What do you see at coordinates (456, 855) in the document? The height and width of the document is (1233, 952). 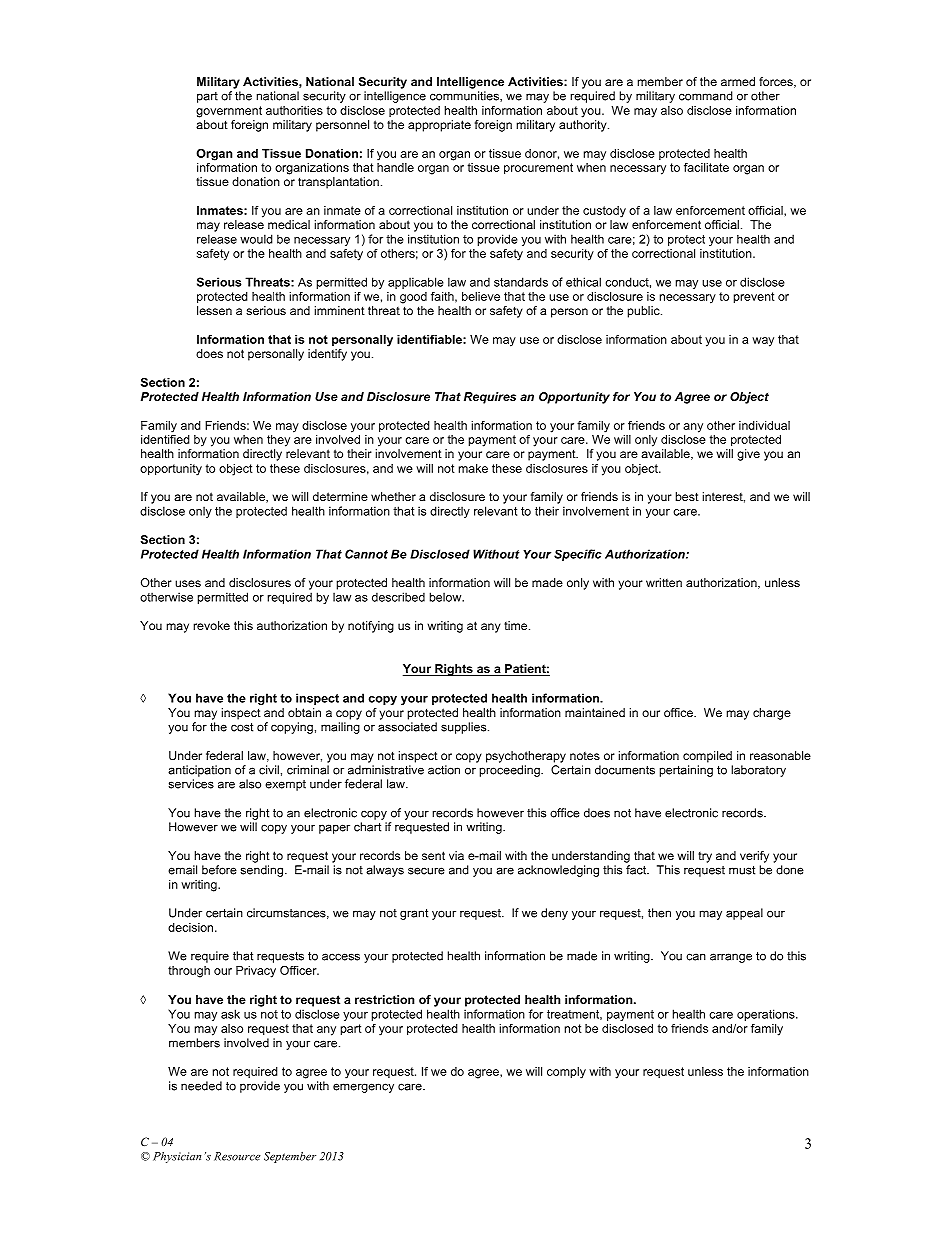 I see `via` at bounding box center [456, 855].
